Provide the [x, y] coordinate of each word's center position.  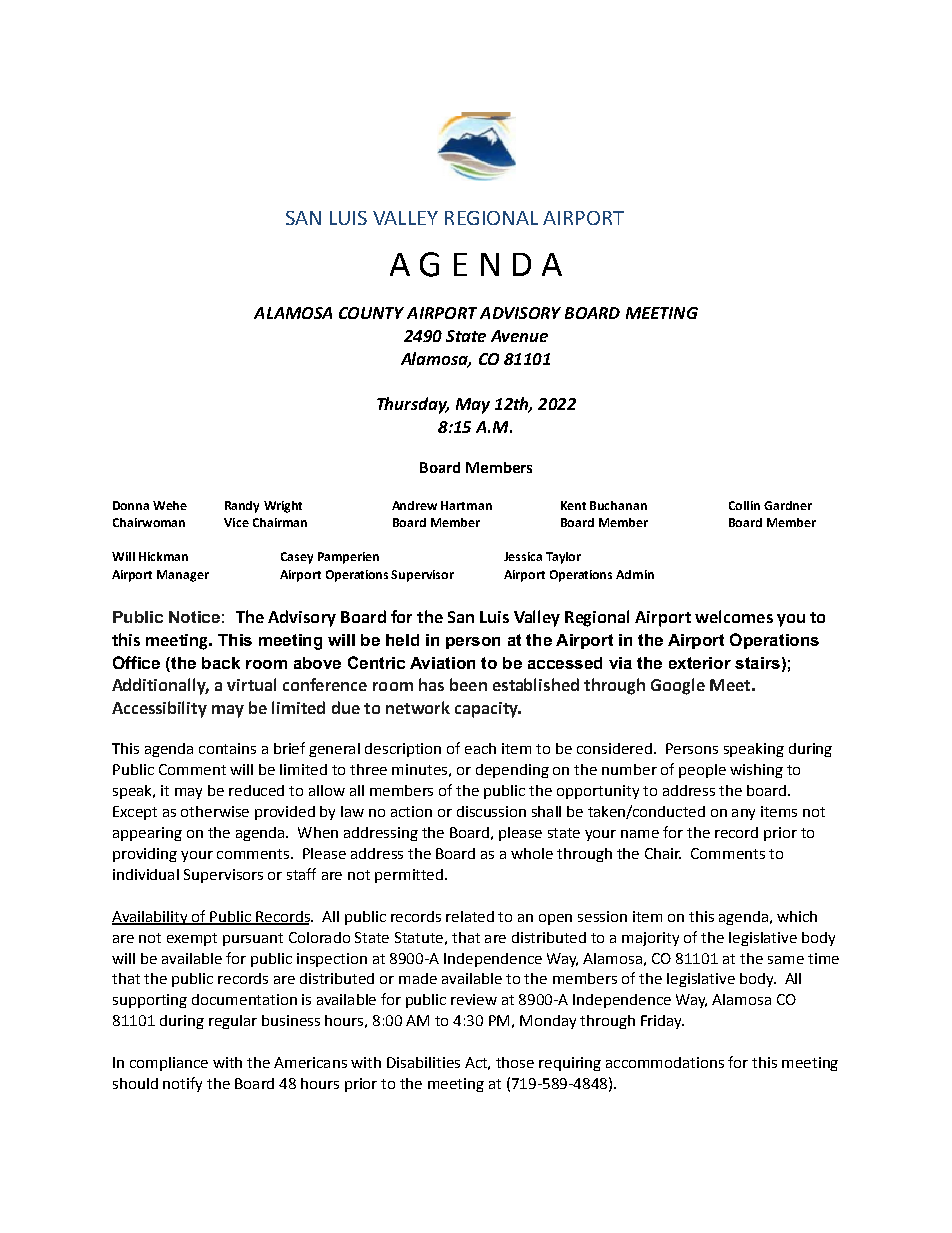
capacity [487, 710]
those [515, 1062]
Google [678, 686]
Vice [236, 522]
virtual [251, 684]
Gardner [788, 505]
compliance [169, 1064]
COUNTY [371, 313]
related [470, 916]
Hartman [466, 505]
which [797, 916]
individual [146, 874]
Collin [744, 505]
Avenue [519, 336]
